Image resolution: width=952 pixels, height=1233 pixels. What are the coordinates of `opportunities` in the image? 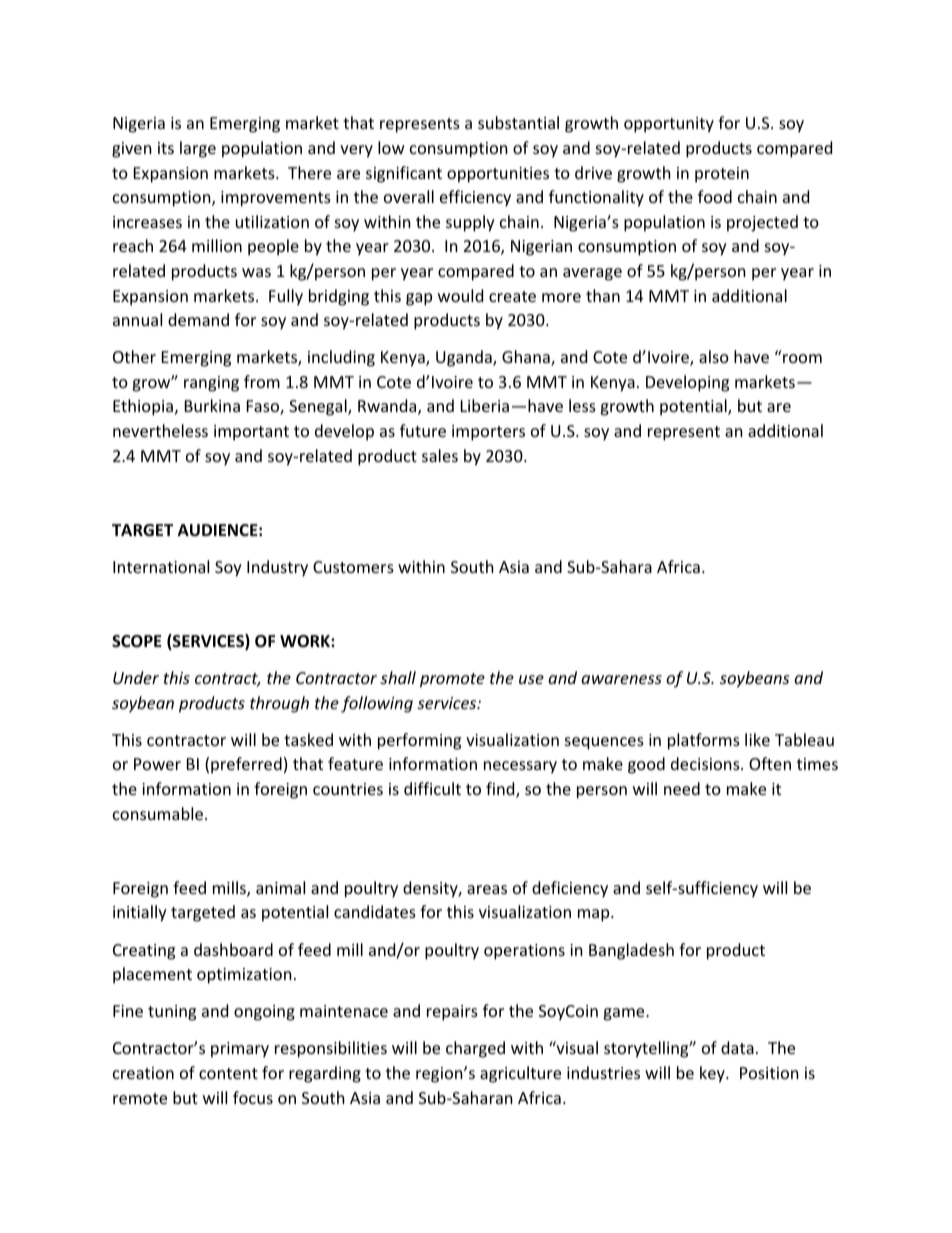 It's located at (498, 175).
